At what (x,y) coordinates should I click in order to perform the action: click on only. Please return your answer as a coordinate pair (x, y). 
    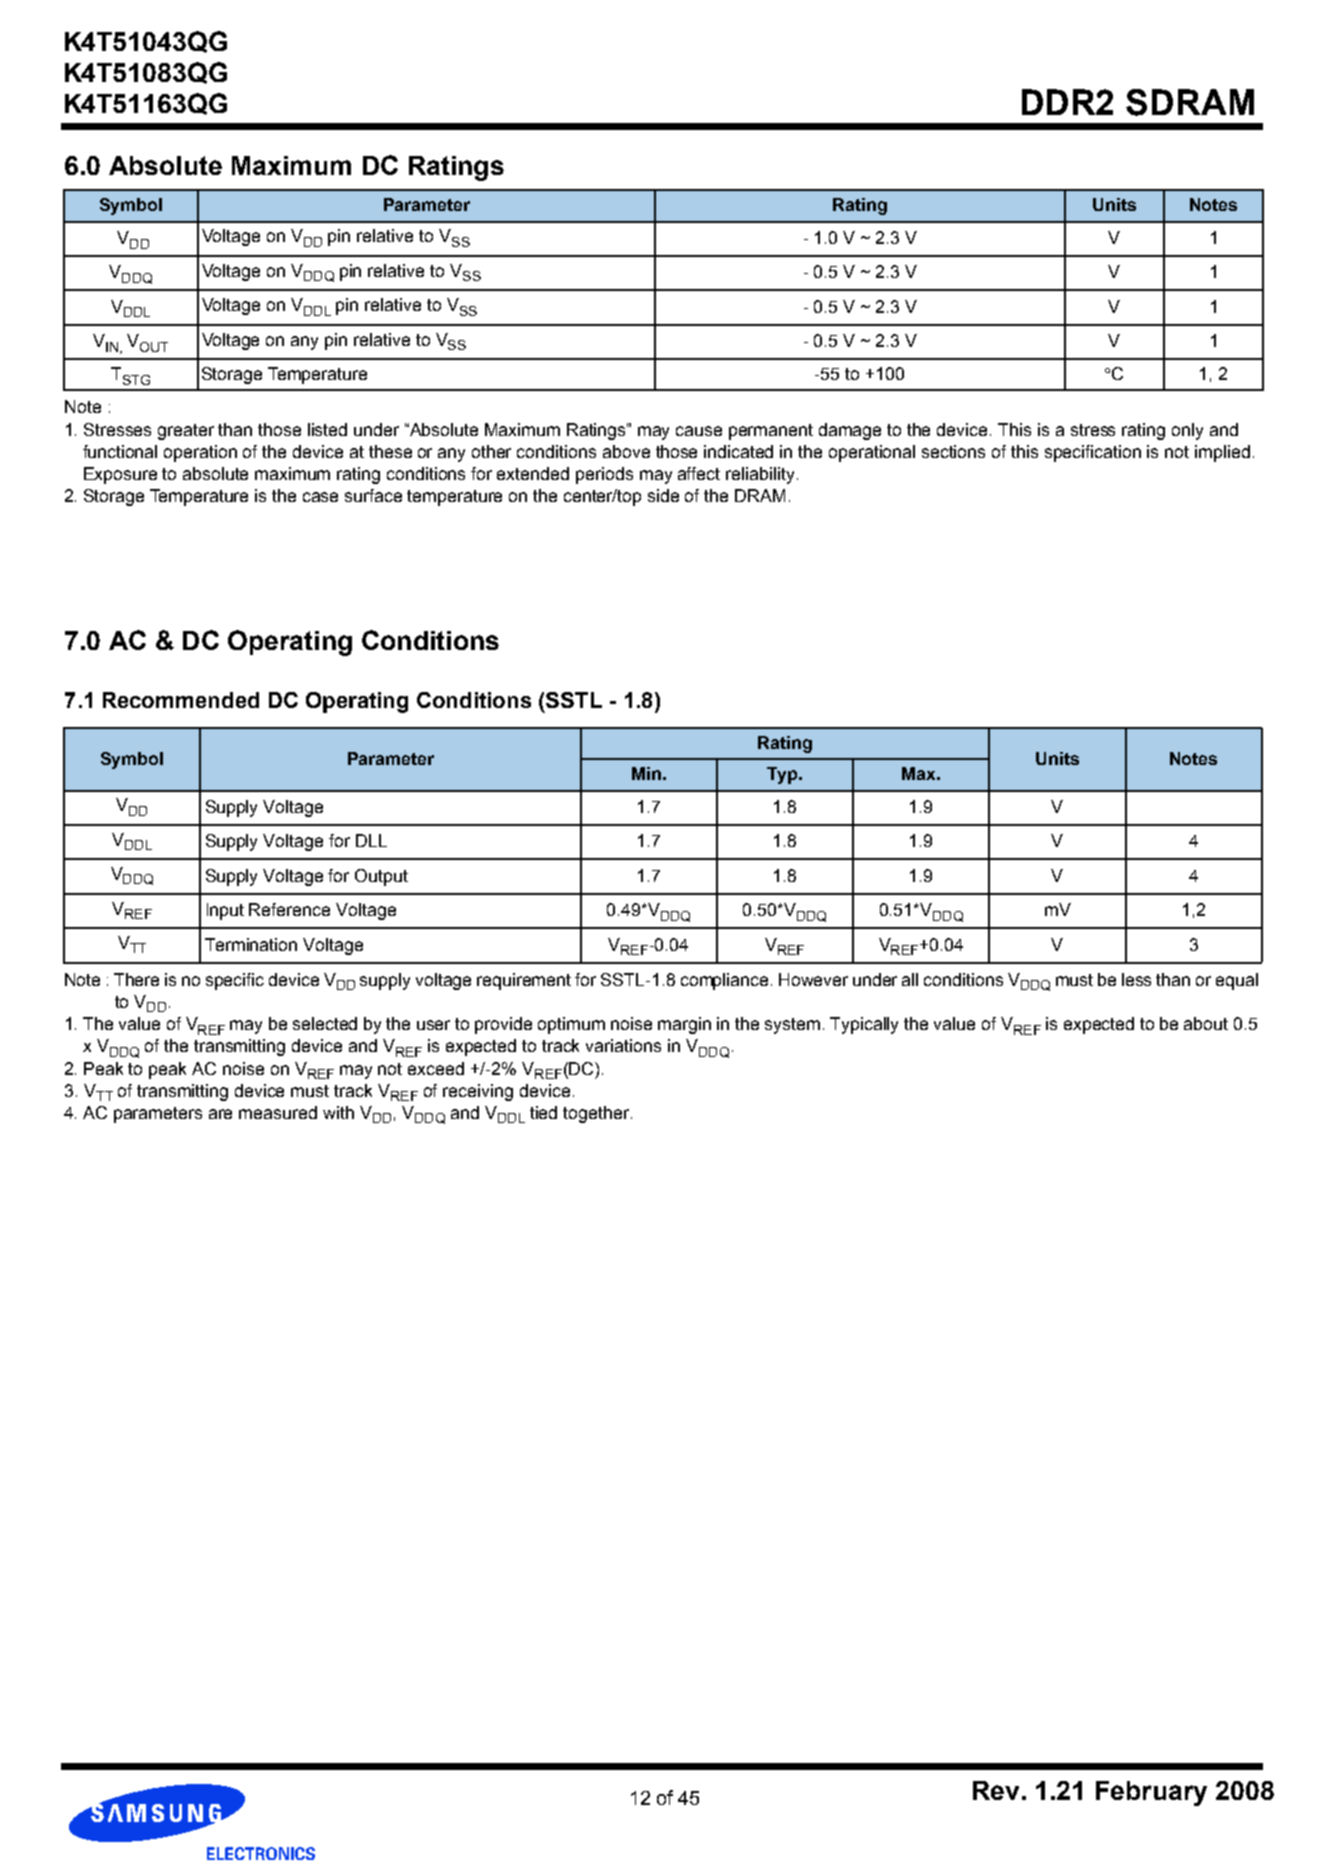
    Looking at the image, I should click on (1187, 431).
